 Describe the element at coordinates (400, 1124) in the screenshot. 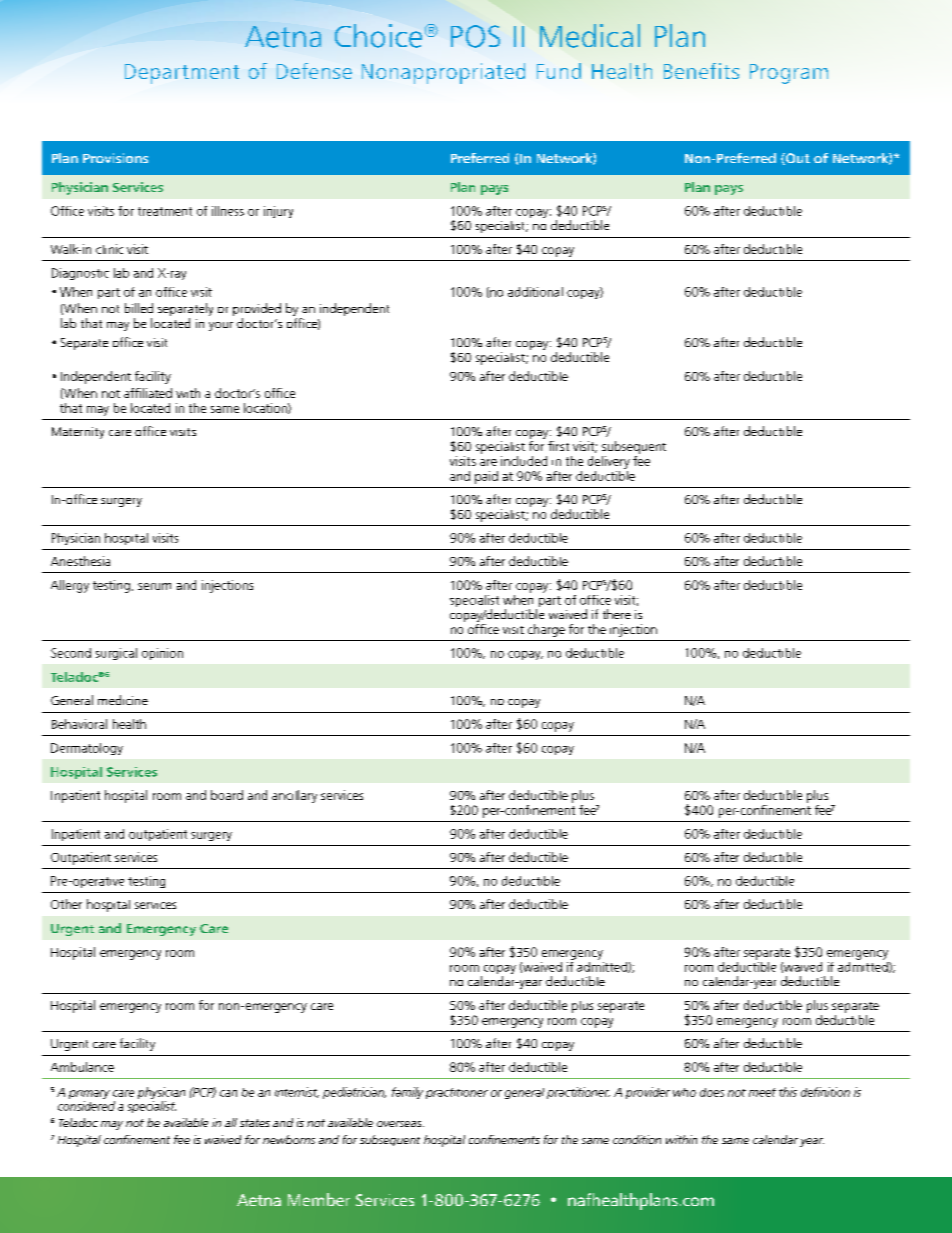

I see `overseas` at that location.
